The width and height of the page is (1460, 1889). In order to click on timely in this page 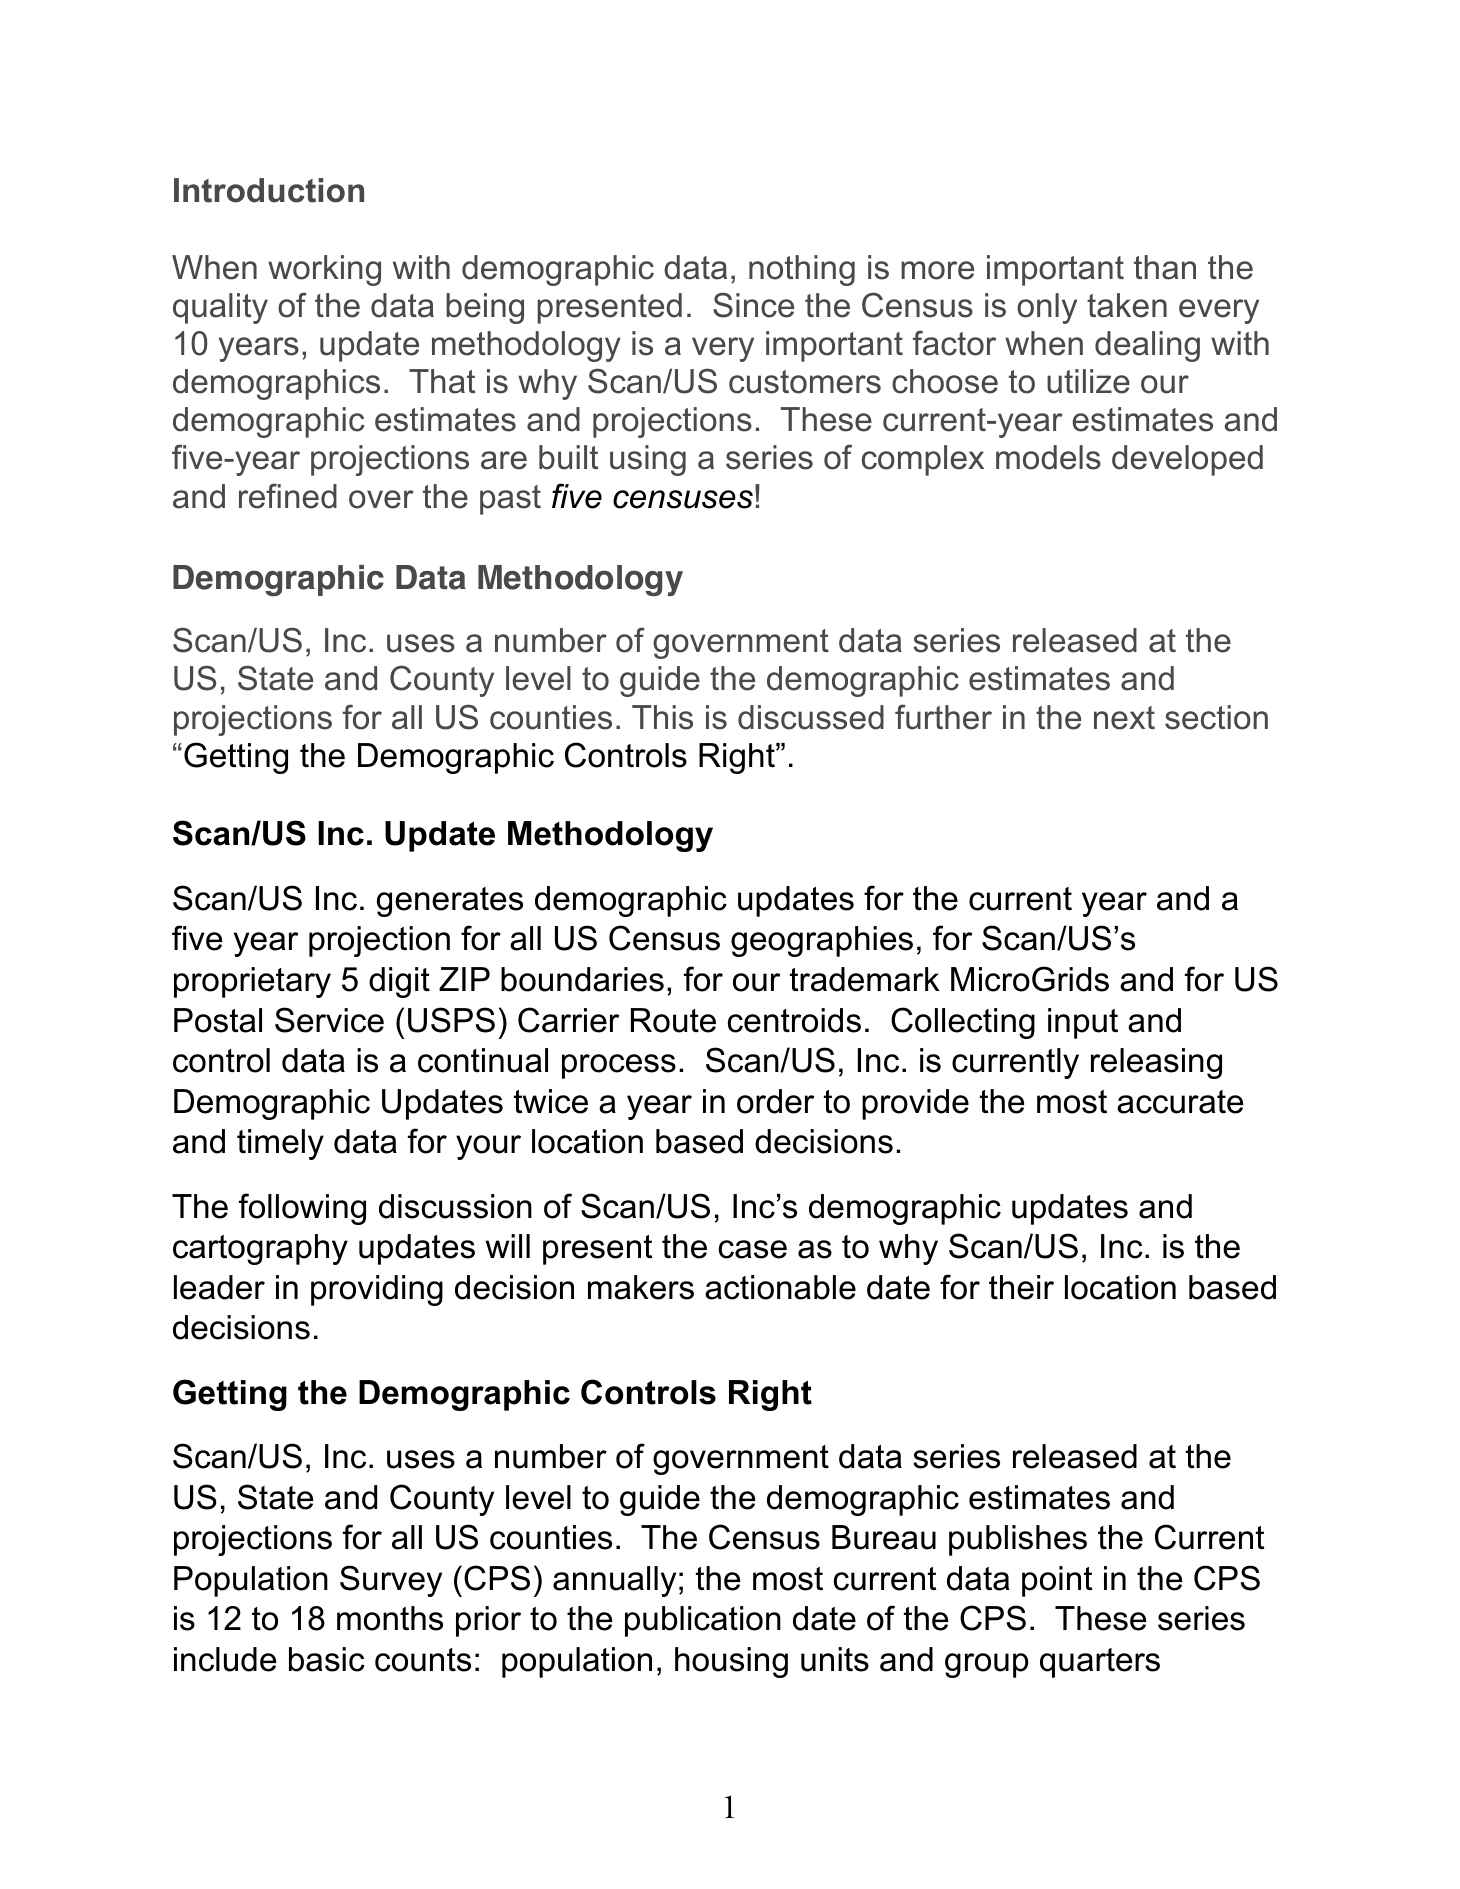, I will do `click(280, 1144)`.
